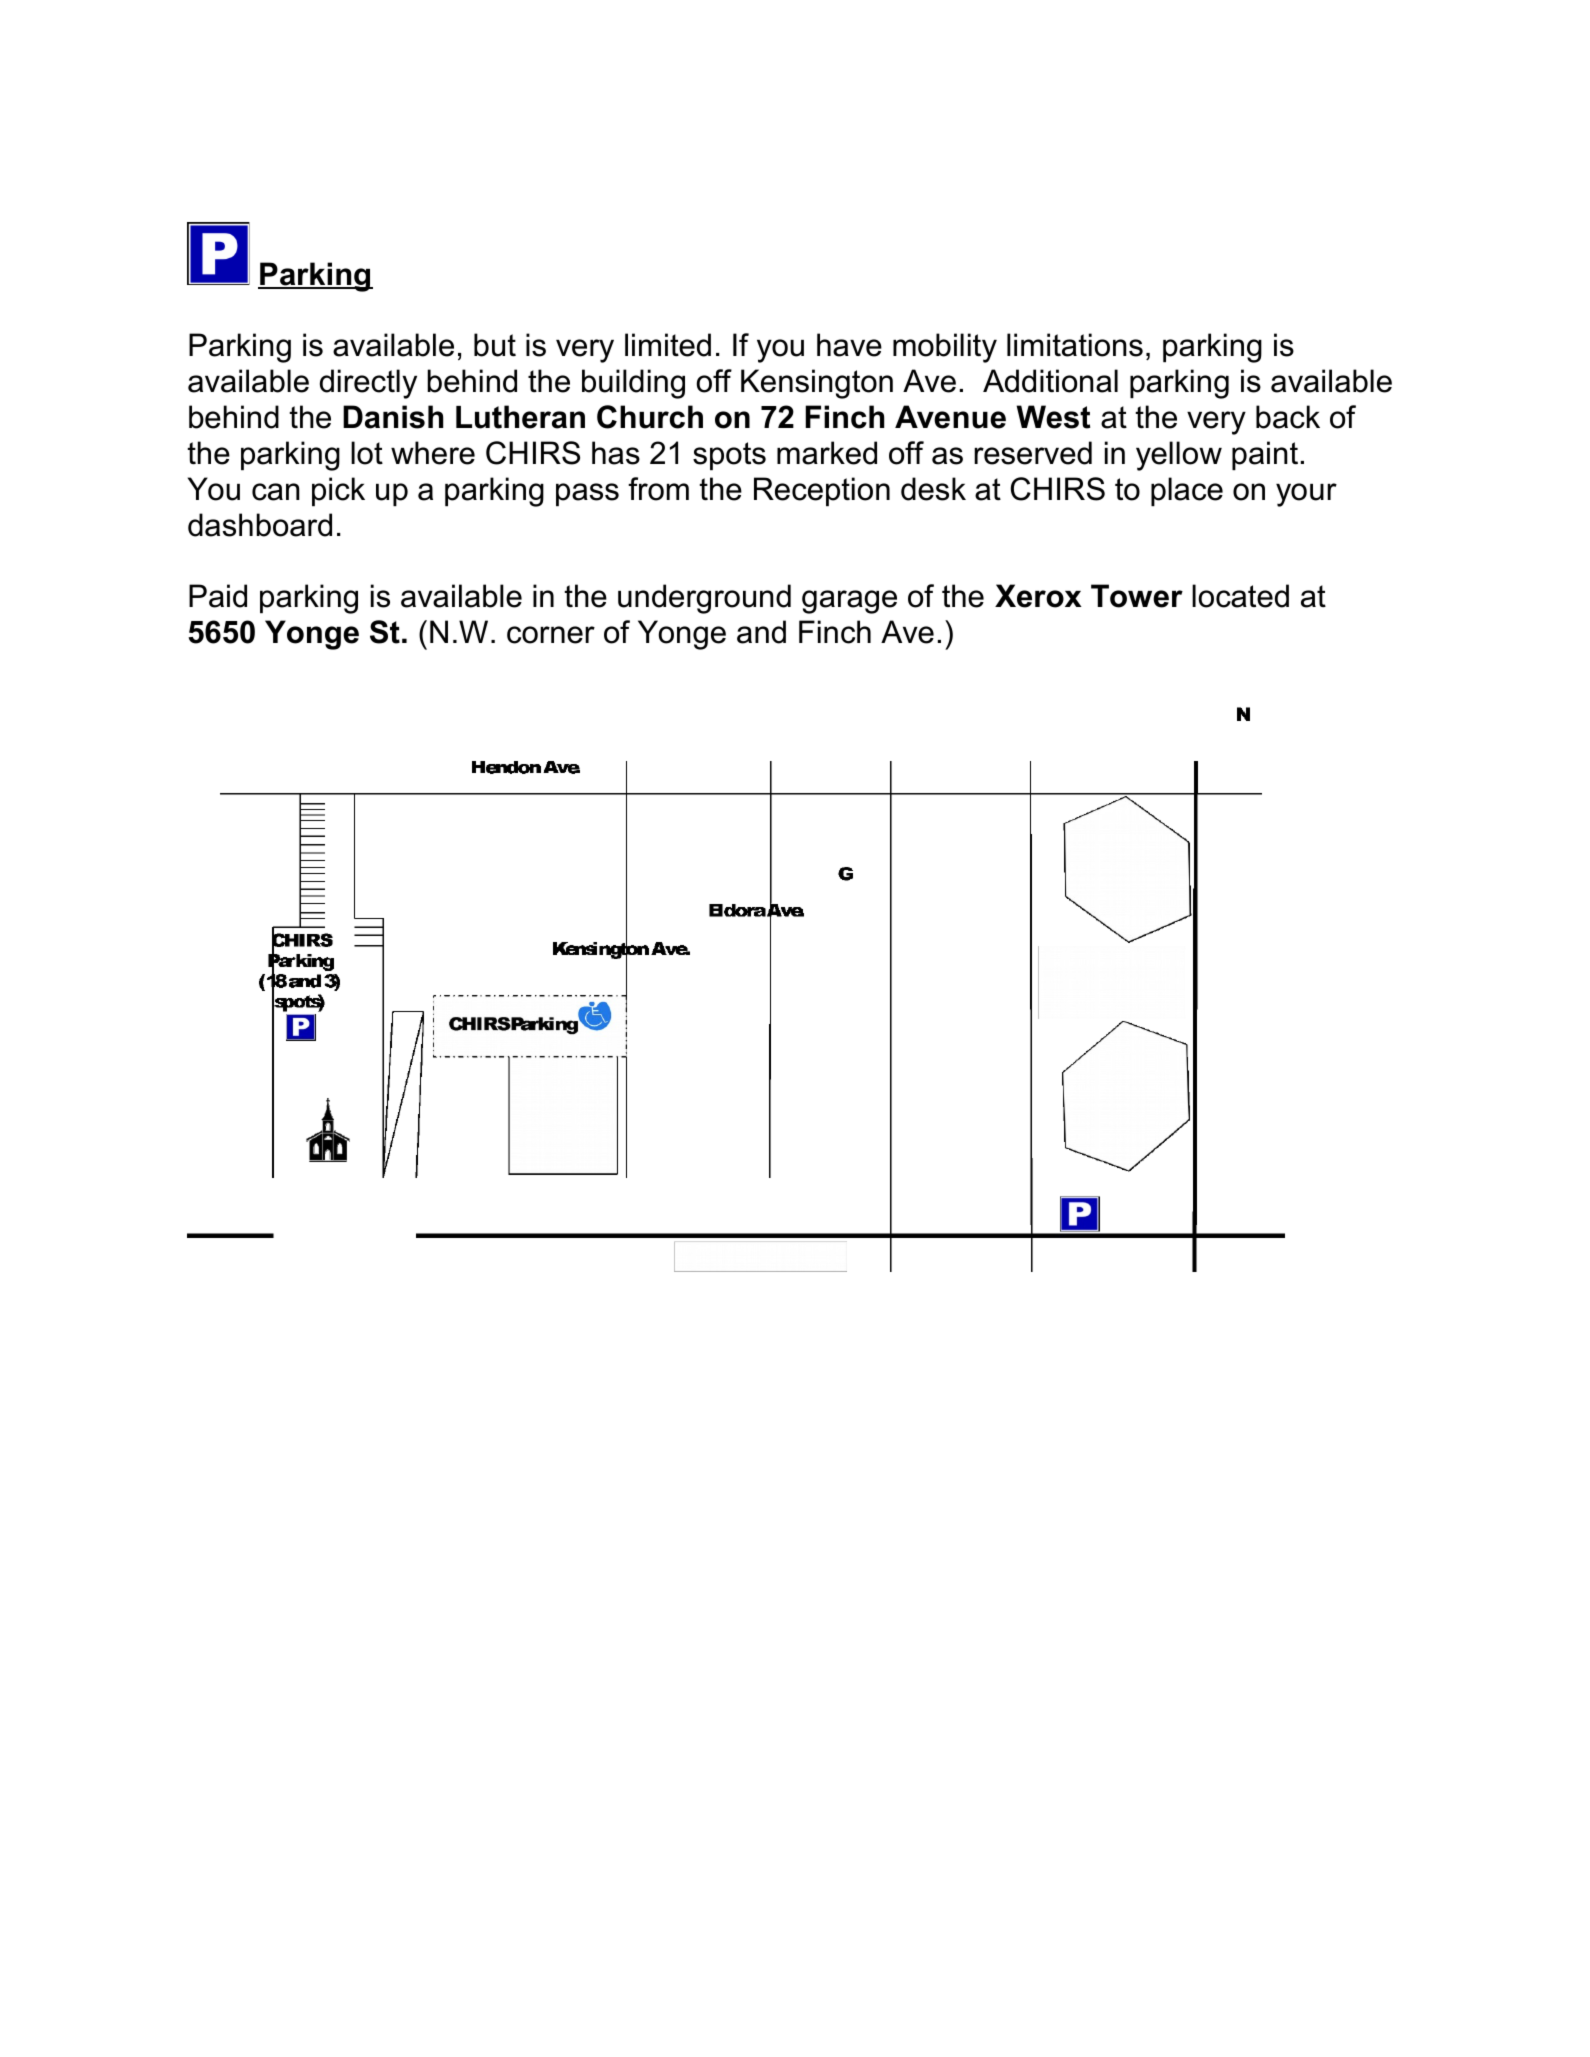 This image has width=1590, height=2057. What do you see at coordinates (1075, 345) in the image?
I see `limitations` at bounding box center [1075, 345].
